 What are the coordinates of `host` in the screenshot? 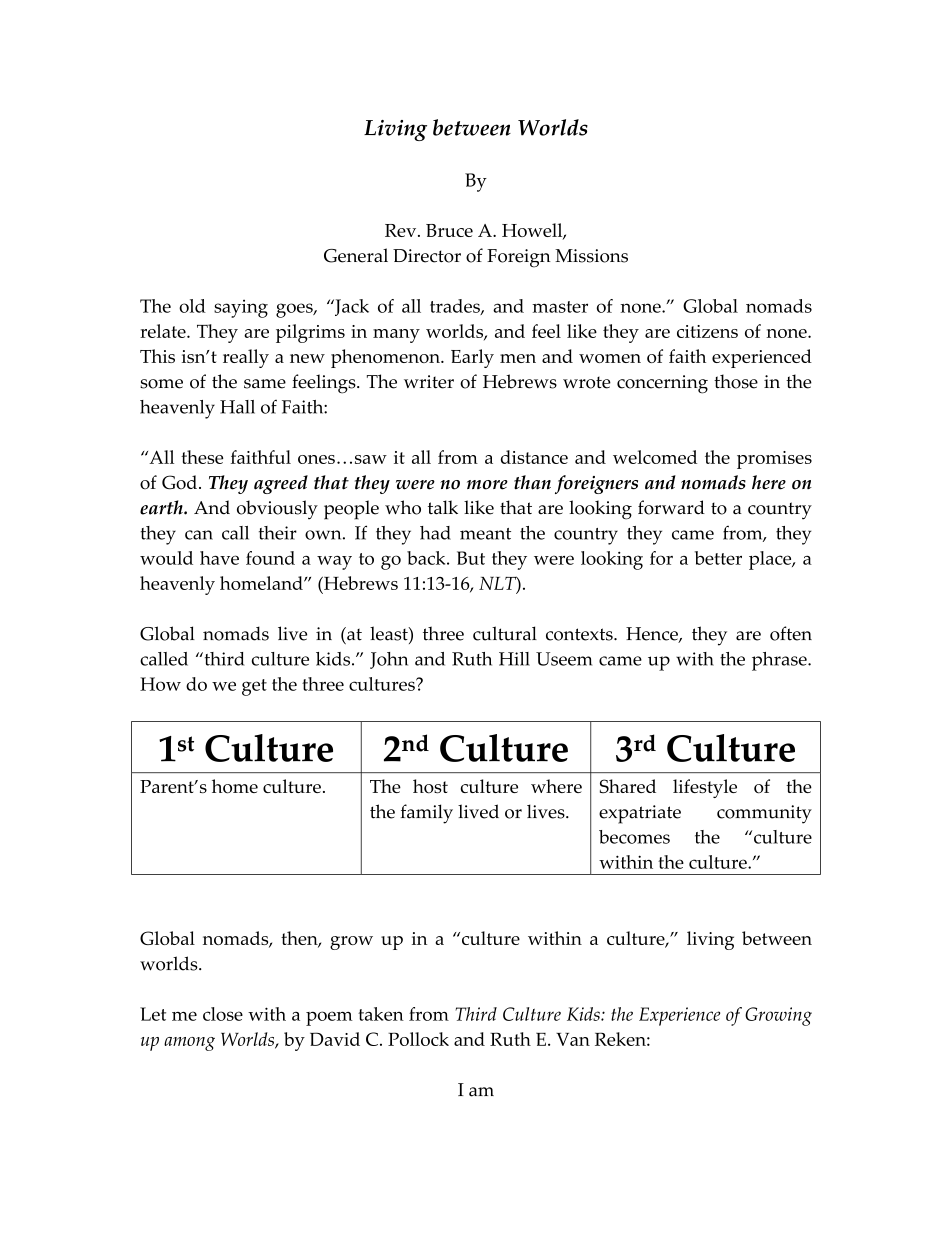 It's located at (430, 786).
